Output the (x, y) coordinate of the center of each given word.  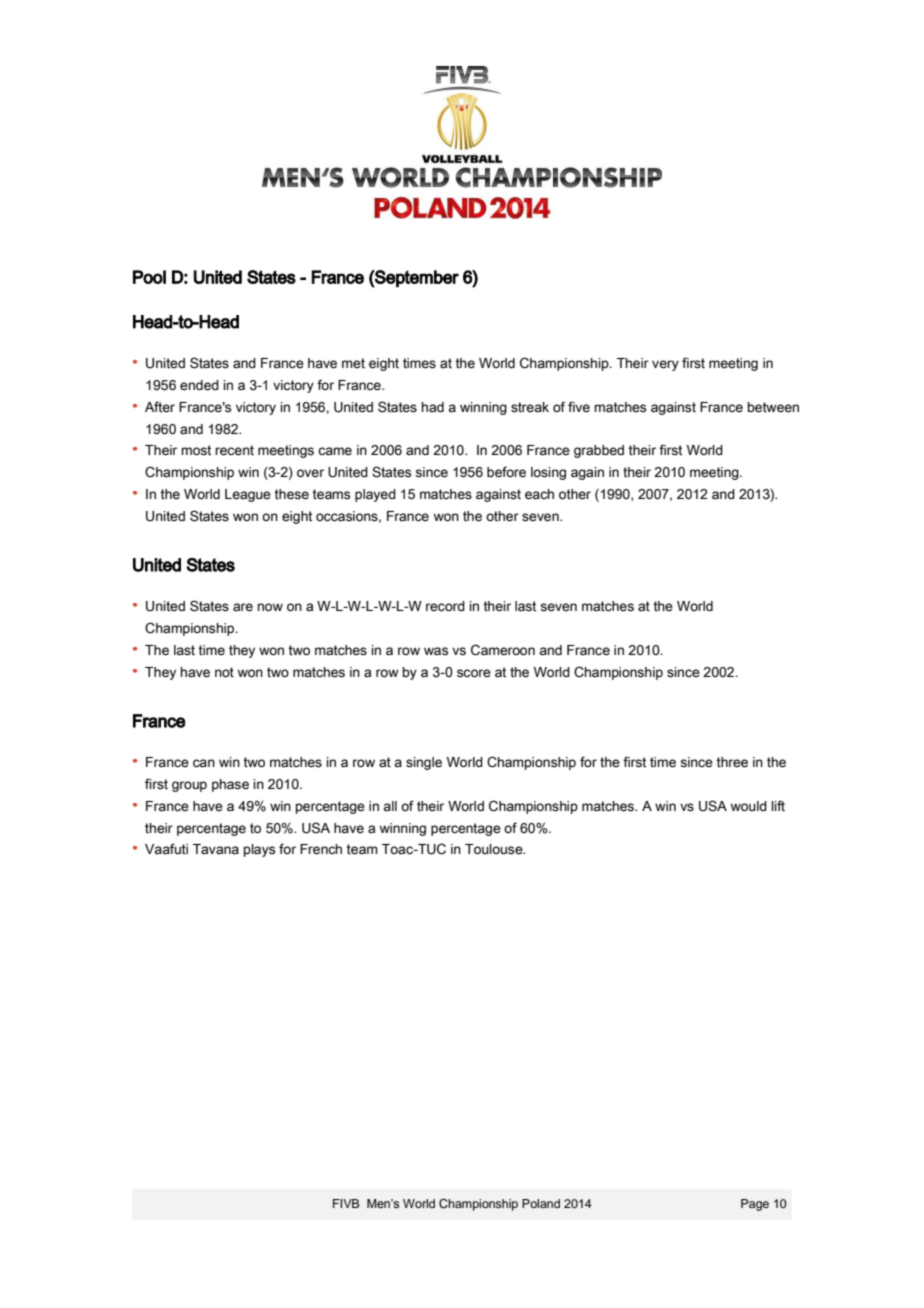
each (539, 494)
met (353, 363)
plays (259, 850)
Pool (149, 277)
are (243, 607)
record (445, 606)
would (749, 806)
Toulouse (495, 849)
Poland (541, 1203)
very (665, 365)
